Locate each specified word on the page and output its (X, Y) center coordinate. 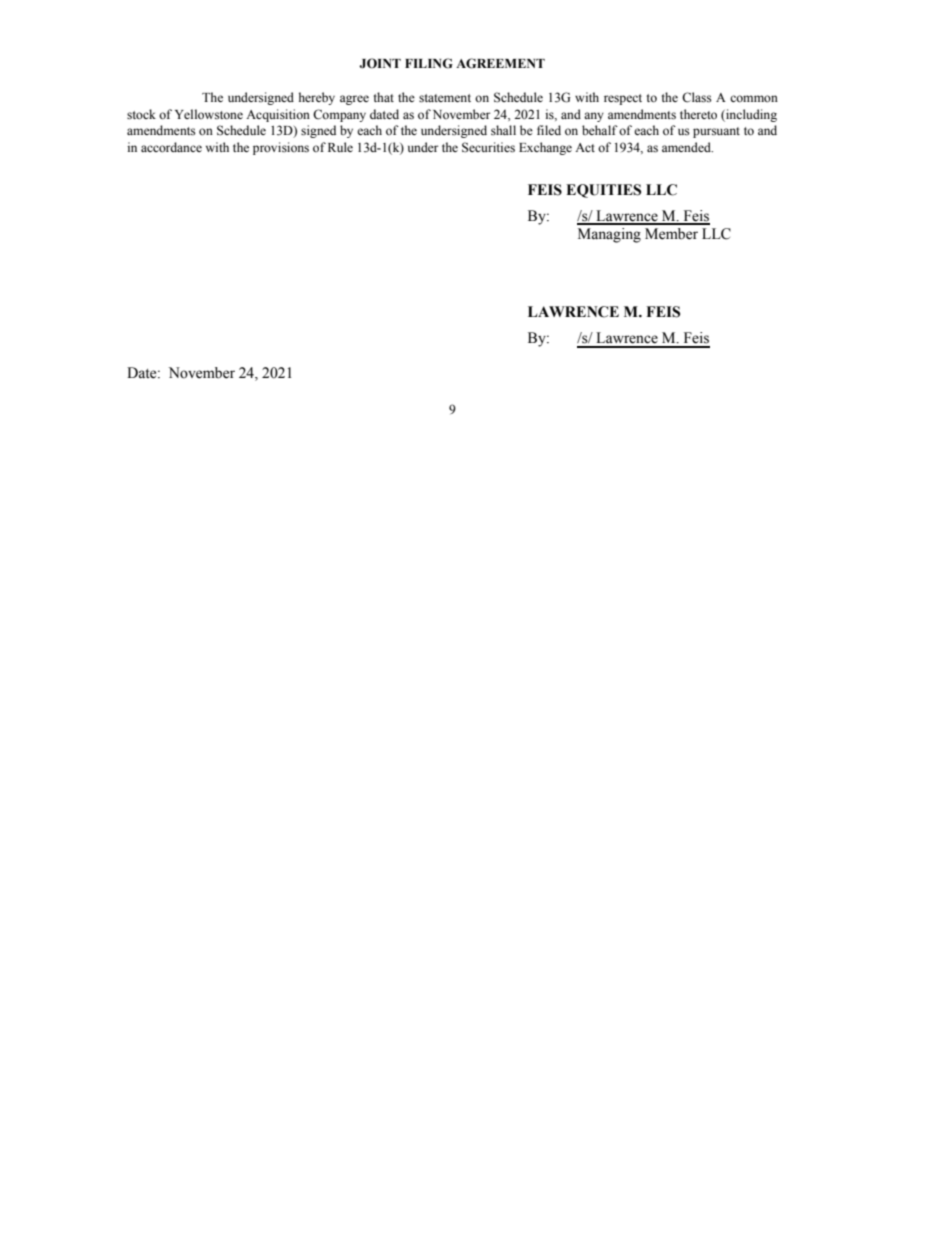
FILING (429, 63)
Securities (488, 147)
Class (697, 97)
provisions (281, 148)
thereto (698, 114)
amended (687, 147)
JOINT (380, 63)
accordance (171, 147)
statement (445, 98)
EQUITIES (603, 191)
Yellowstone (209, 114)
